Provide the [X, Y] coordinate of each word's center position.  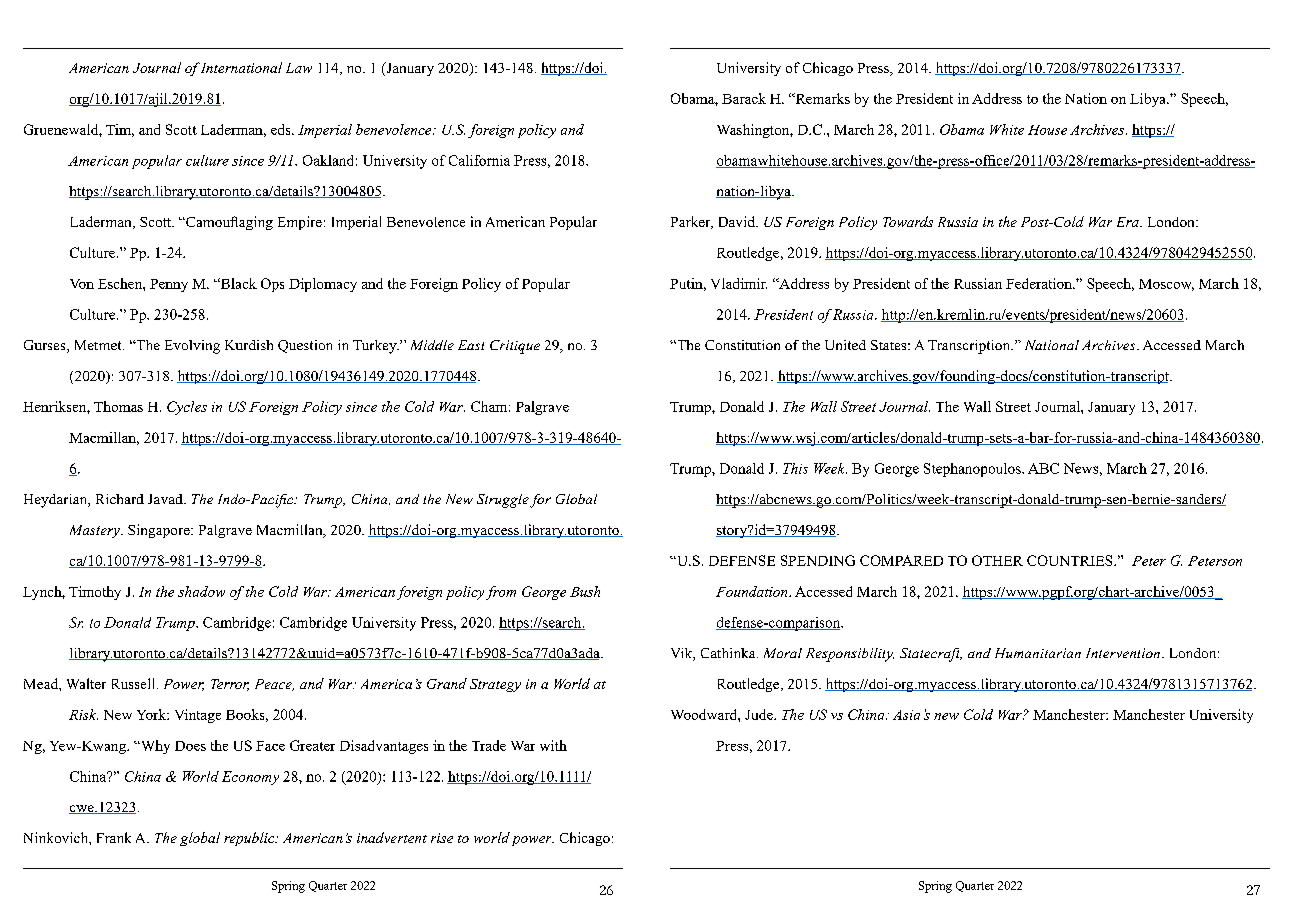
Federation [1040, 283]
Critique [515, 347]
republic [250, 839]
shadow [201, 591]
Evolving [192, 347]
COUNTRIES [1071, 560]
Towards [908, 221]
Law [299, 68]
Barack [744, 98]
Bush [585, 591]
